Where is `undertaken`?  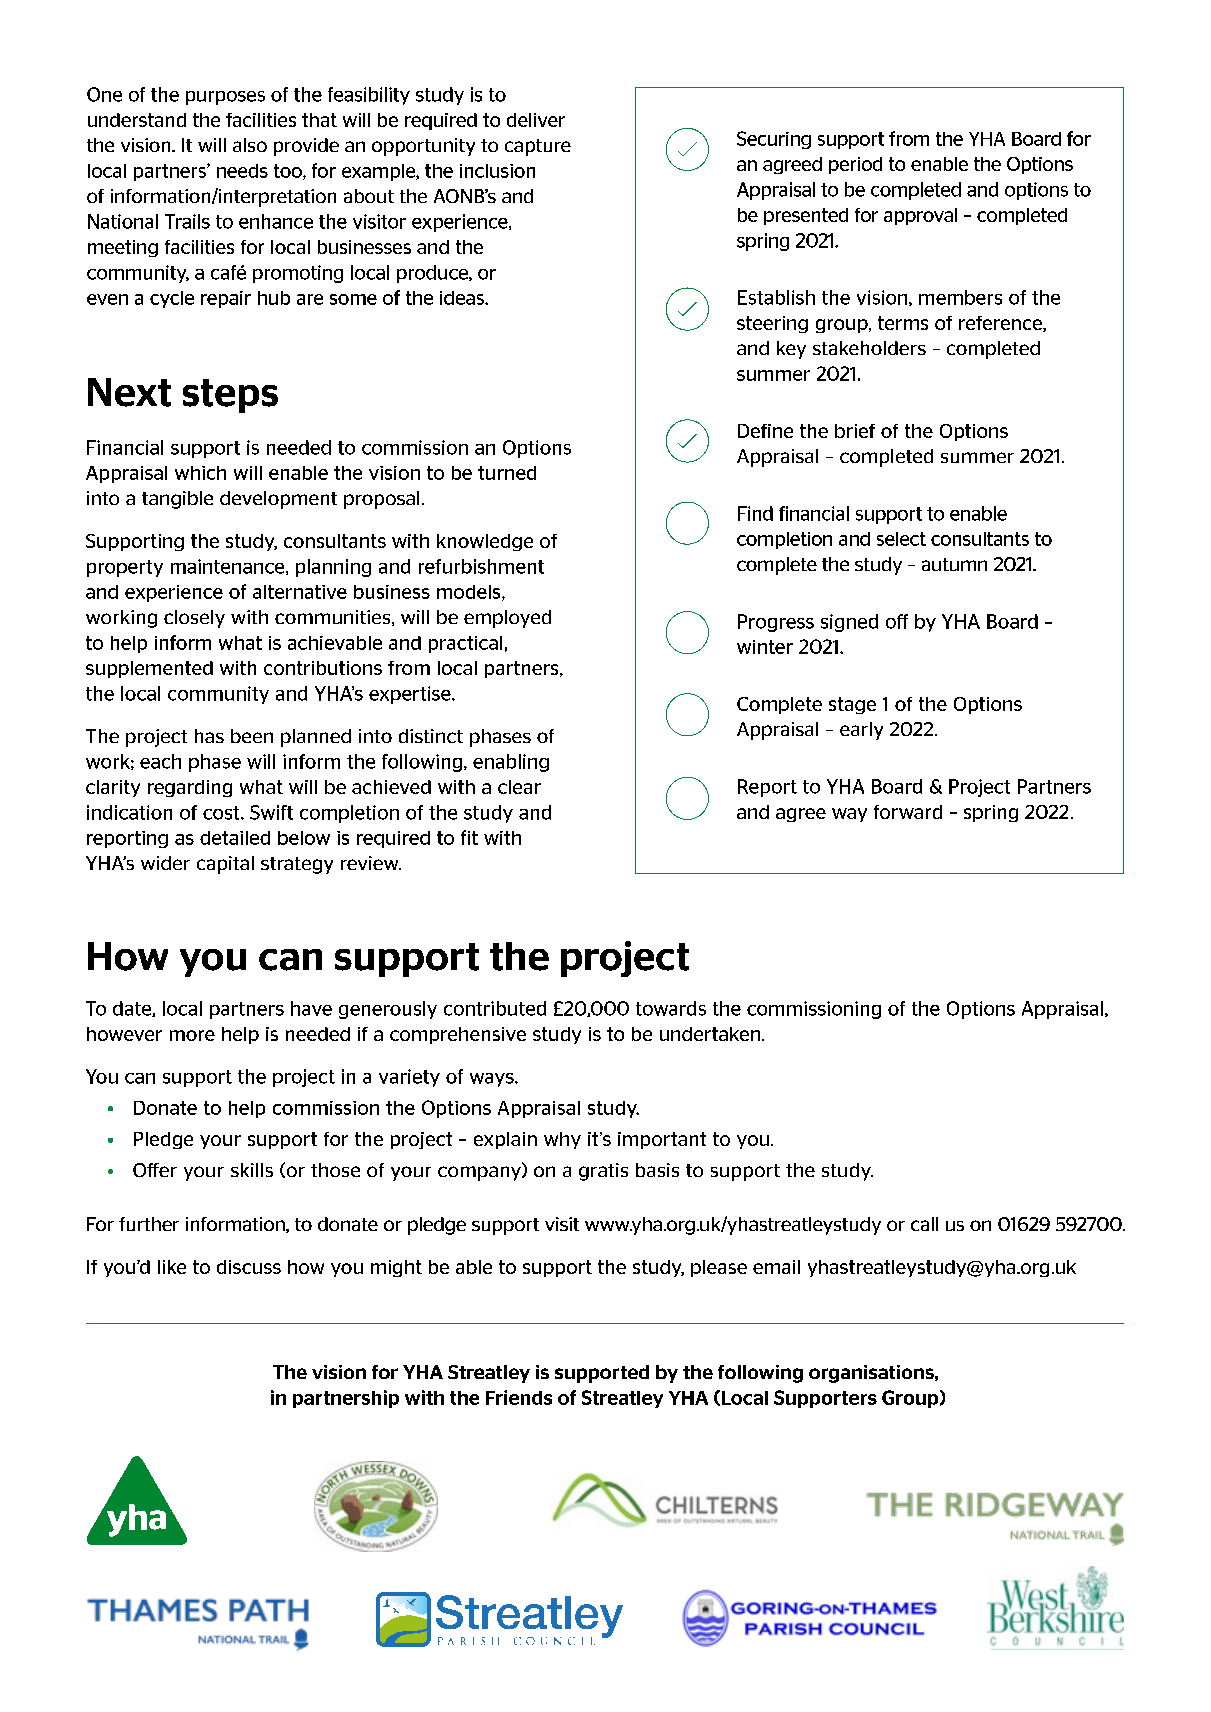 undertaken is located at coordinates (710, 1034).
